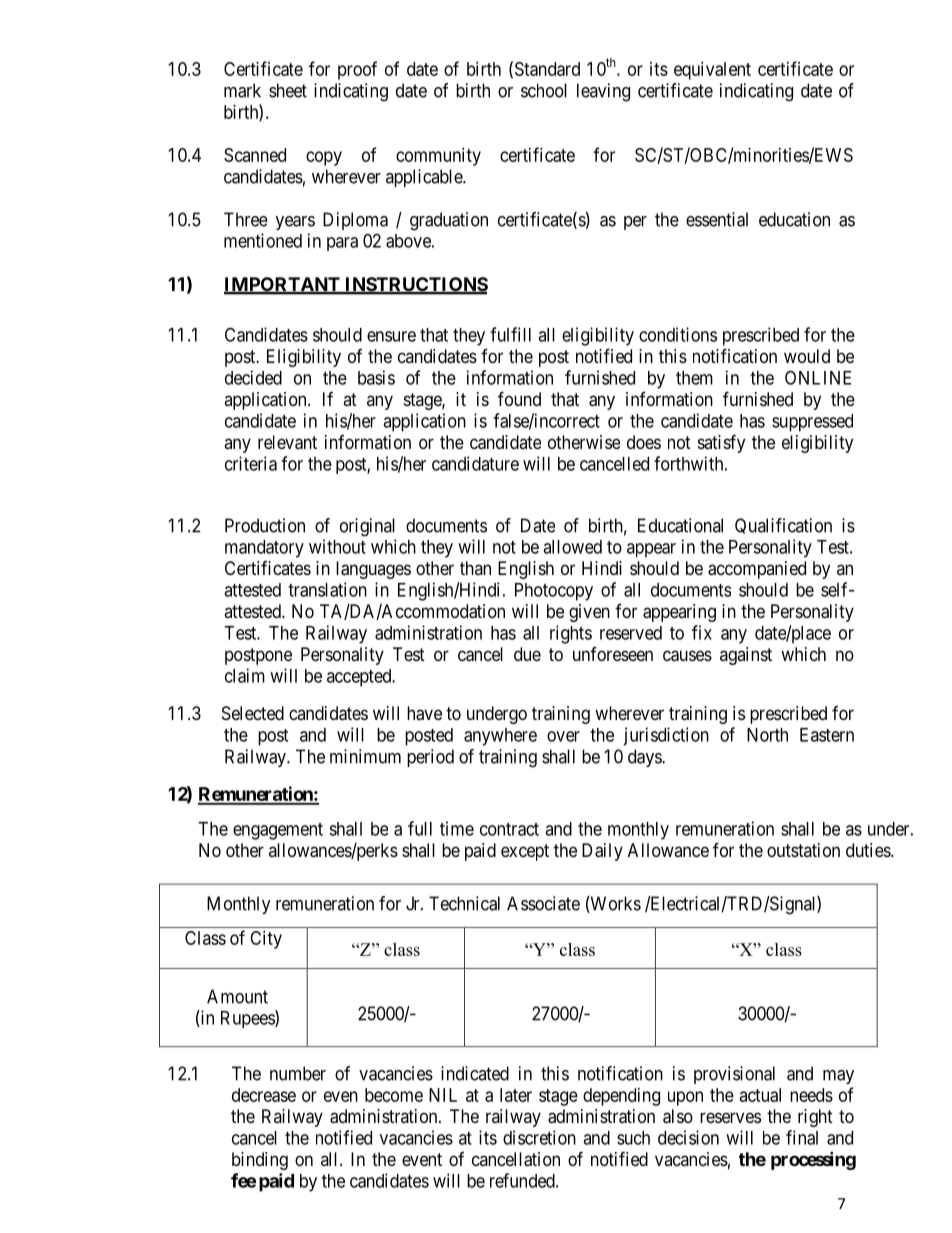 This document has height=1233, width=952. Describe the element at coordinates (544, 90) in the document. I see `school` at that location.
